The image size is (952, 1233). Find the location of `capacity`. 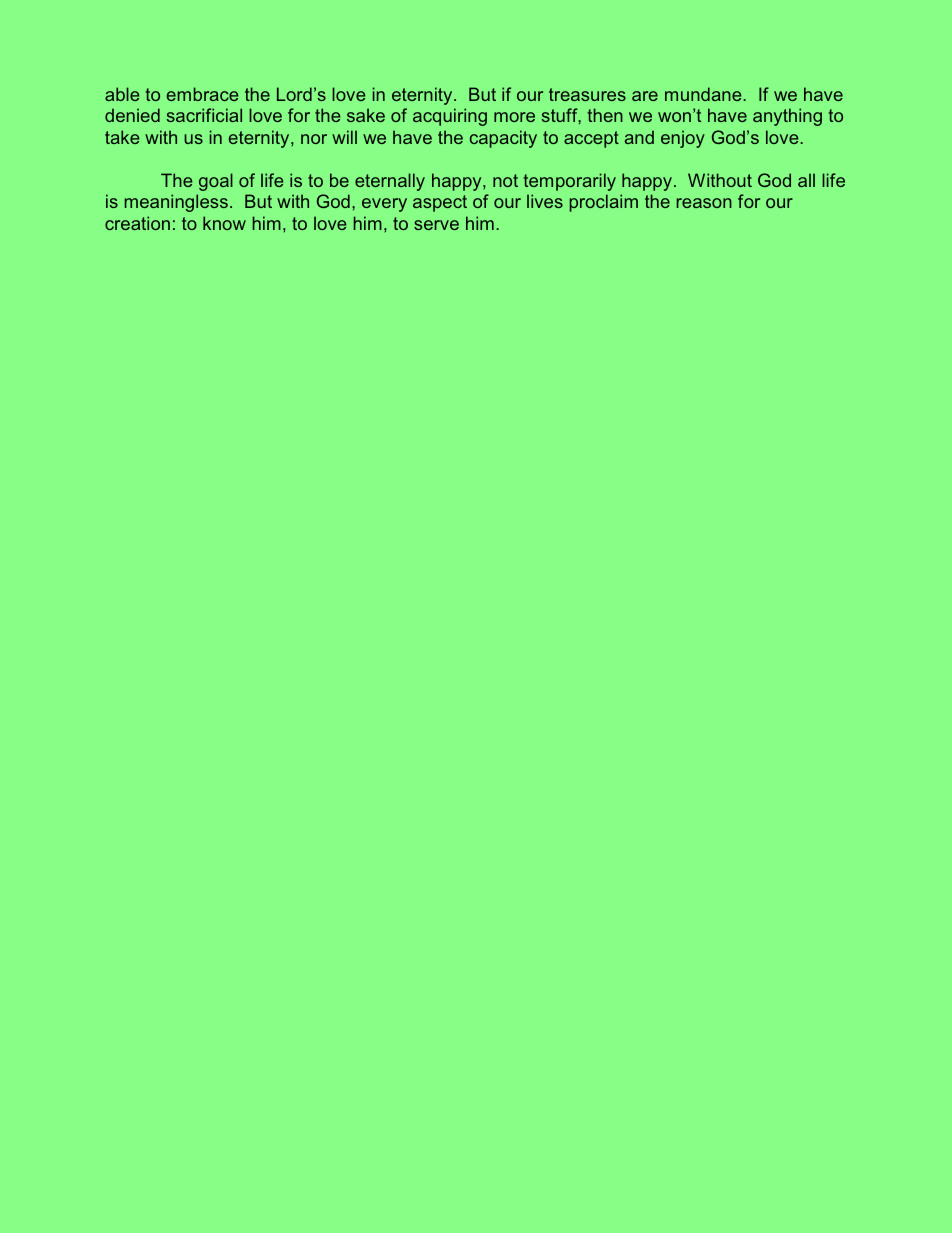

capacity is located at coordinates (503, 139).
